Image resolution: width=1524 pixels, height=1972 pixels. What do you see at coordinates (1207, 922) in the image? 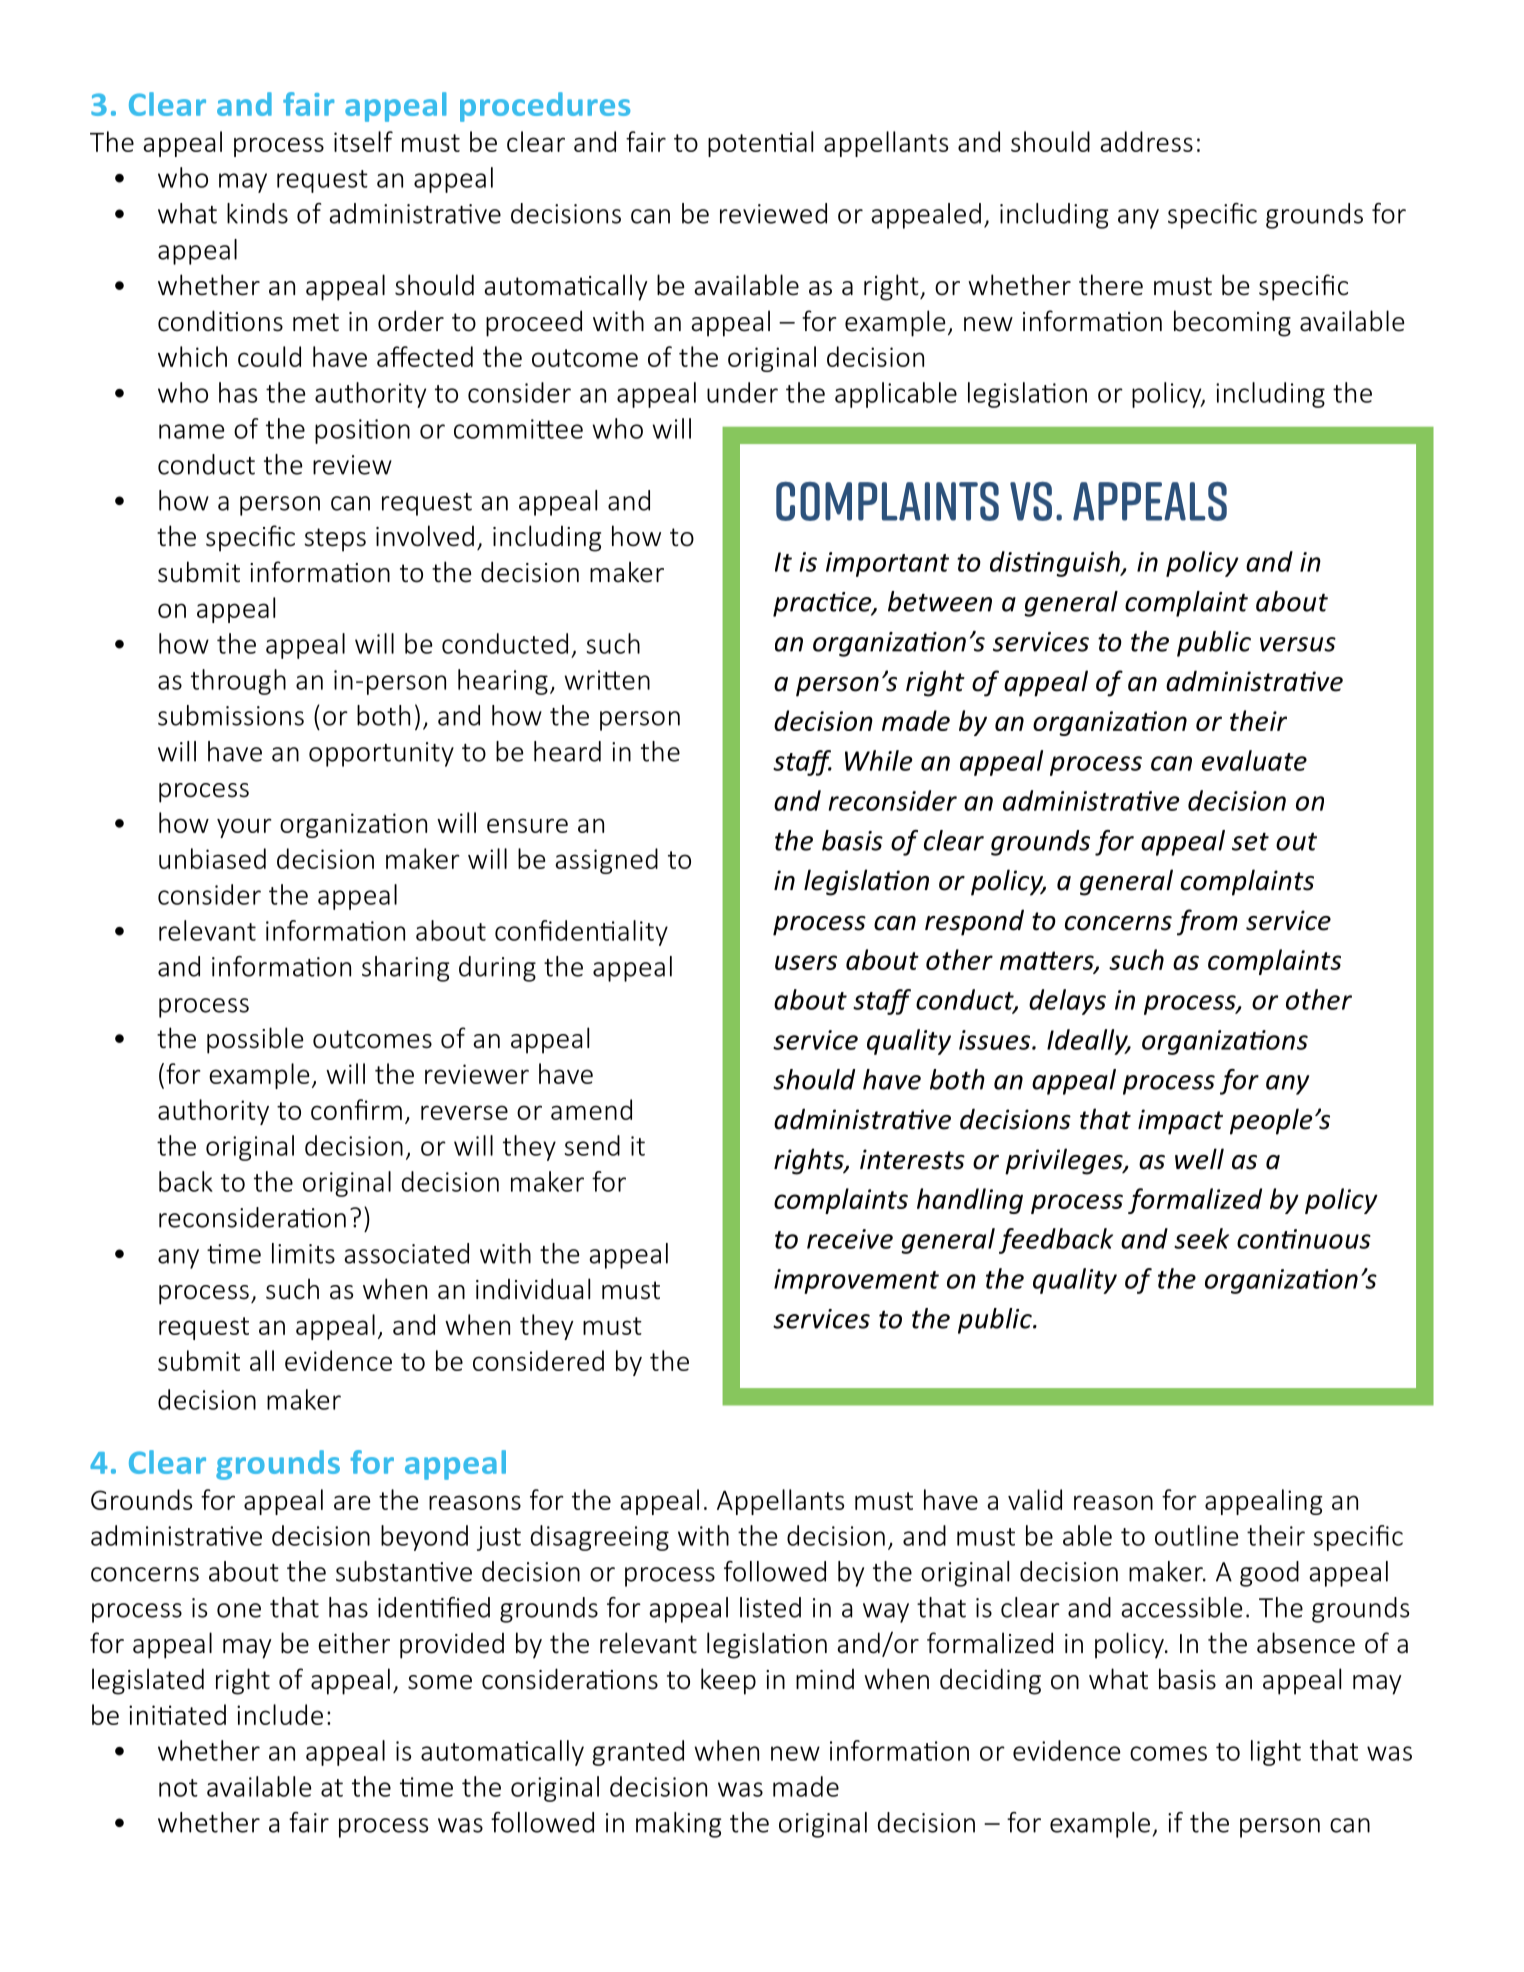
I see `from` at bounding box center [1207, 922].
